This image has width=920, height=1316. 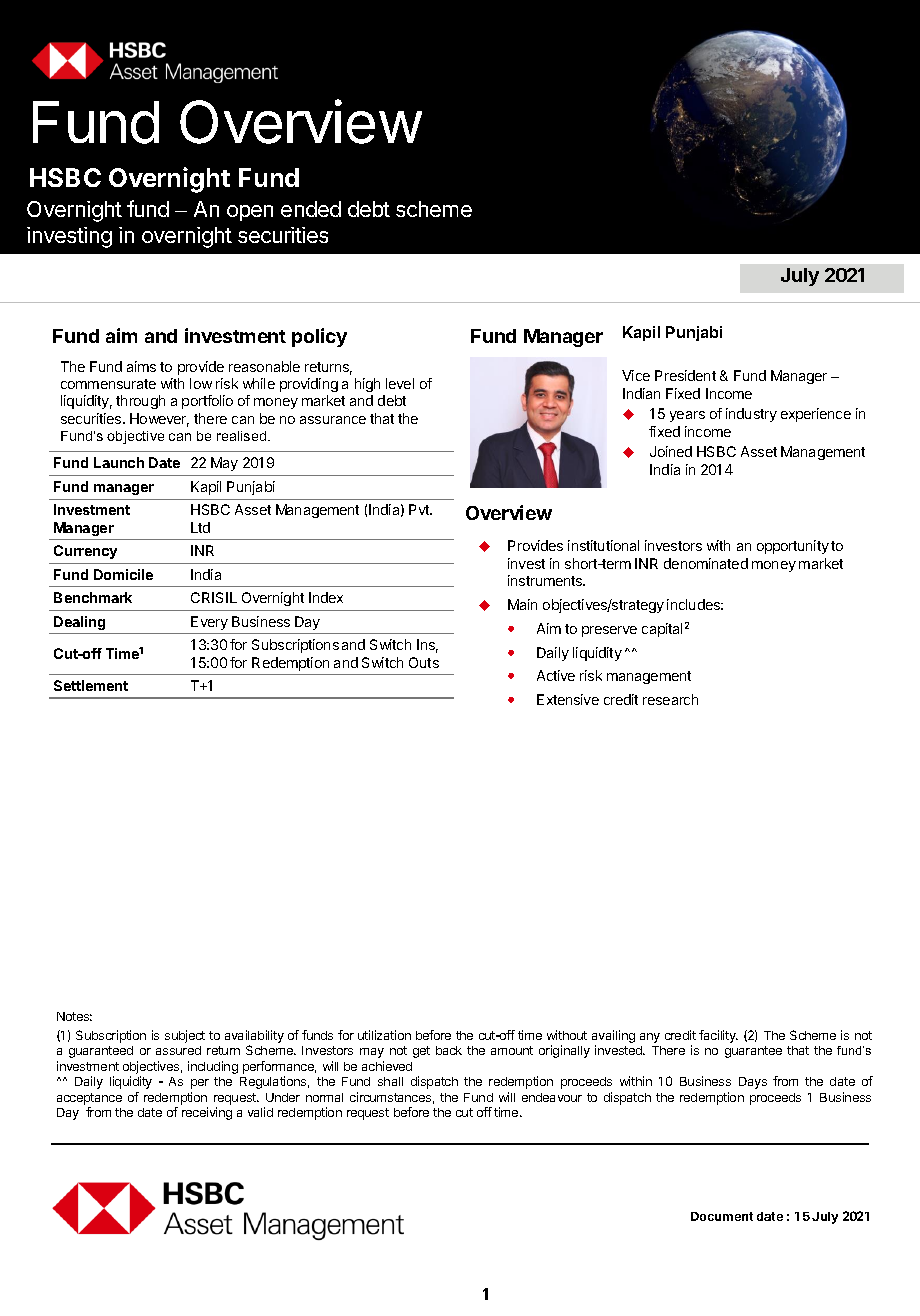 What do you see at coordinates (250, 213) in the image?
I see `open` at bounding box center [250, 213].
